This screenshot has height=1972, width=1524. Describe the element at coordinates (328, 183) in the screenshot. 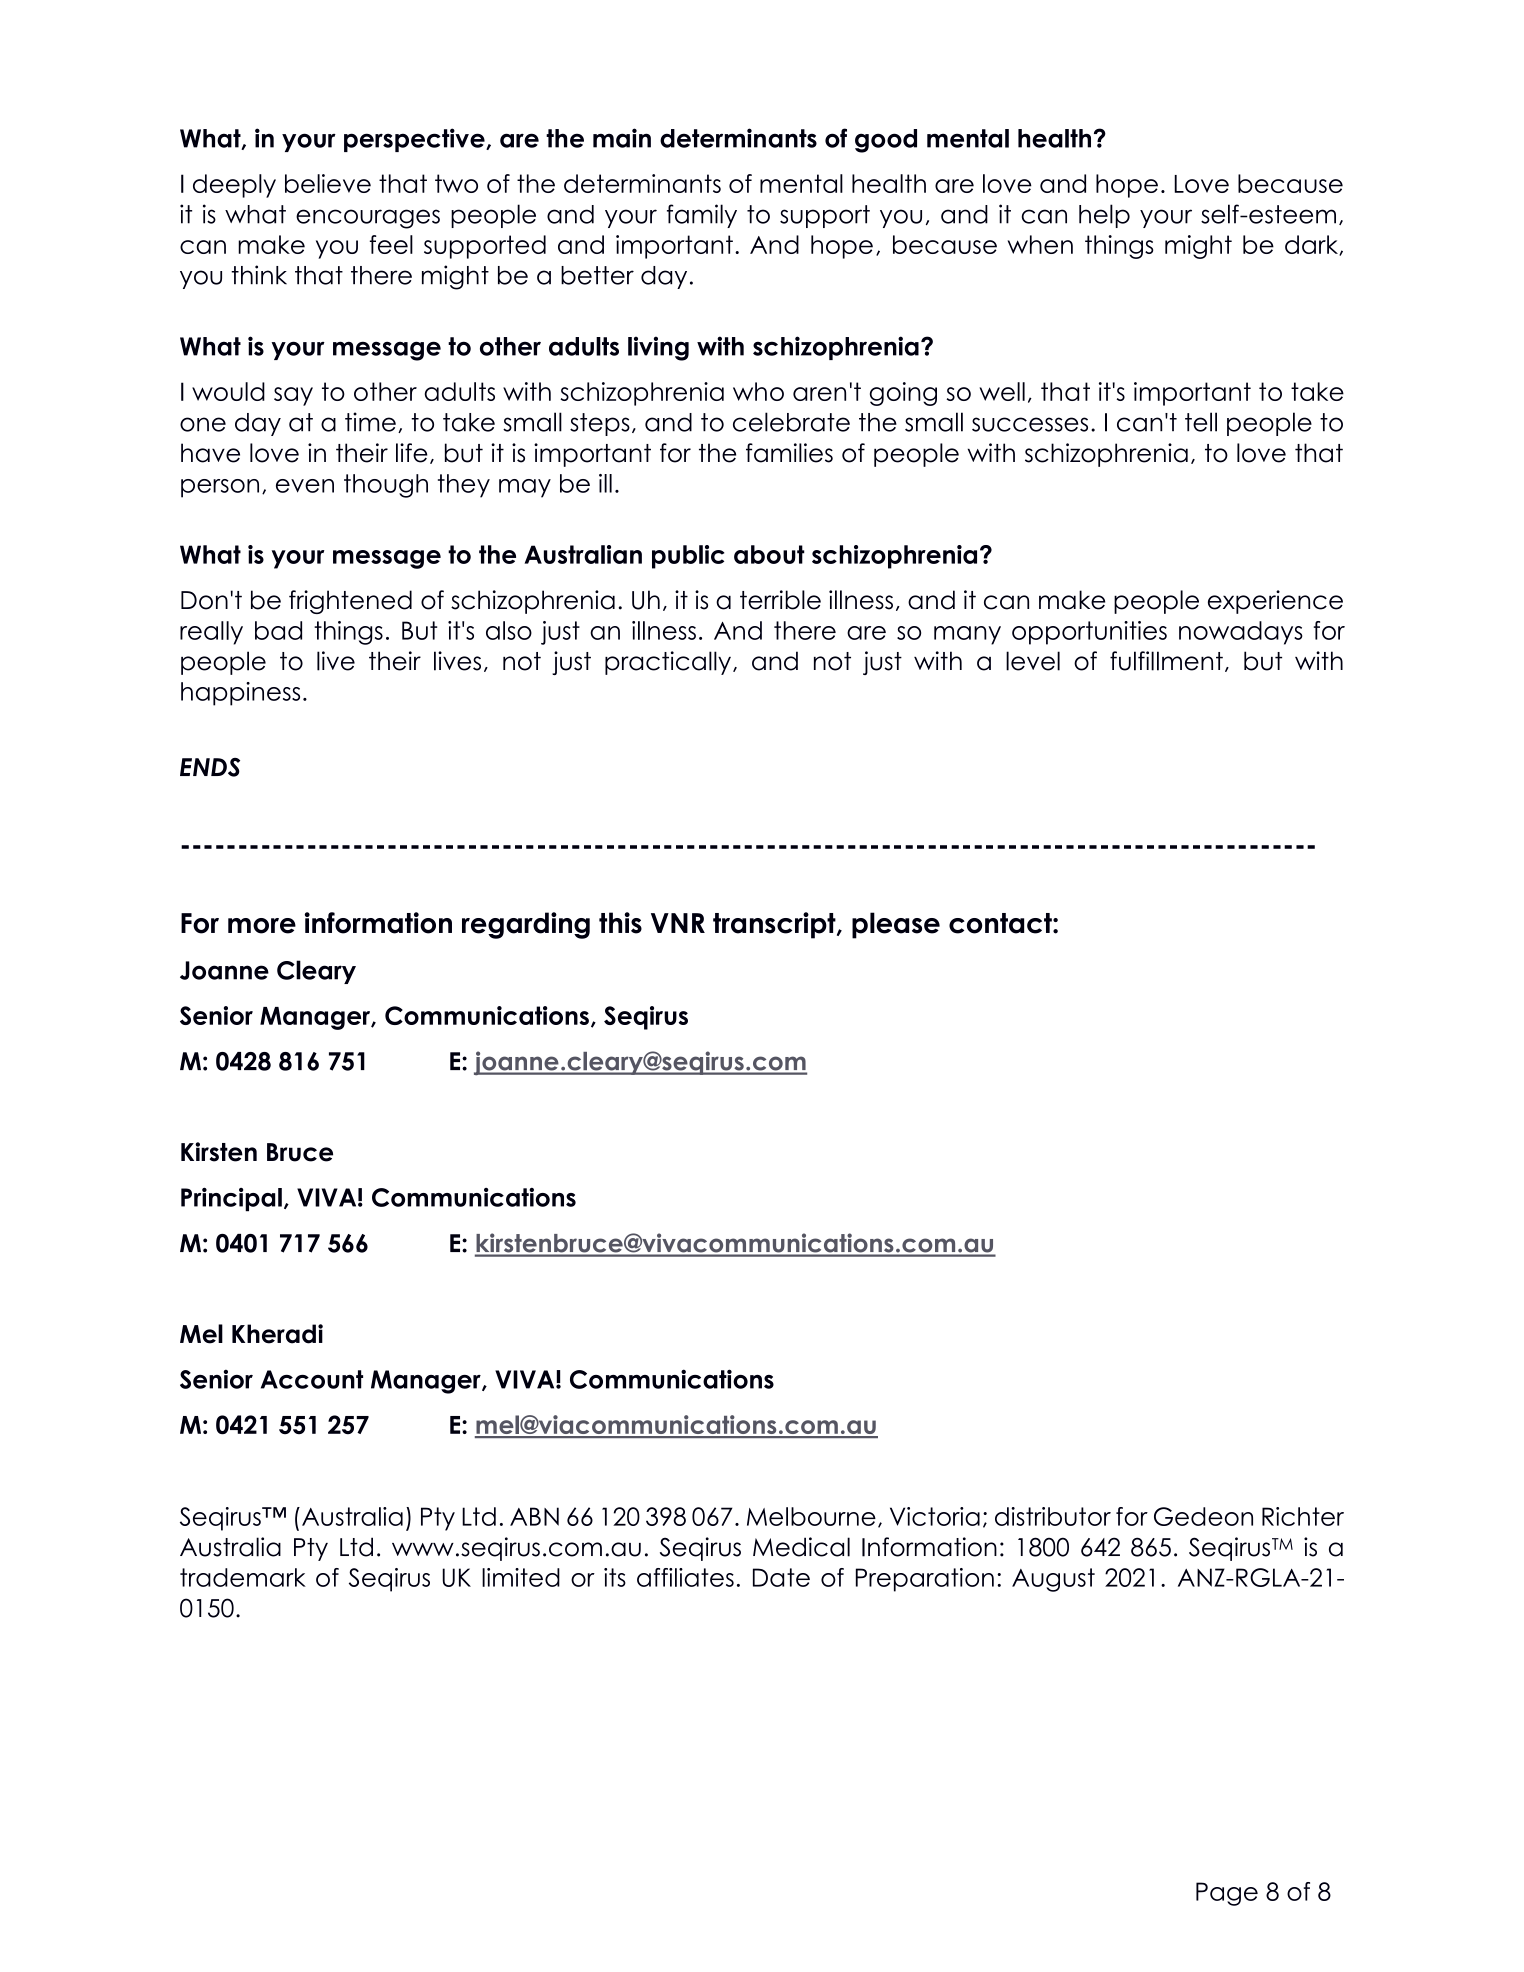

I see `believe` at that location.
